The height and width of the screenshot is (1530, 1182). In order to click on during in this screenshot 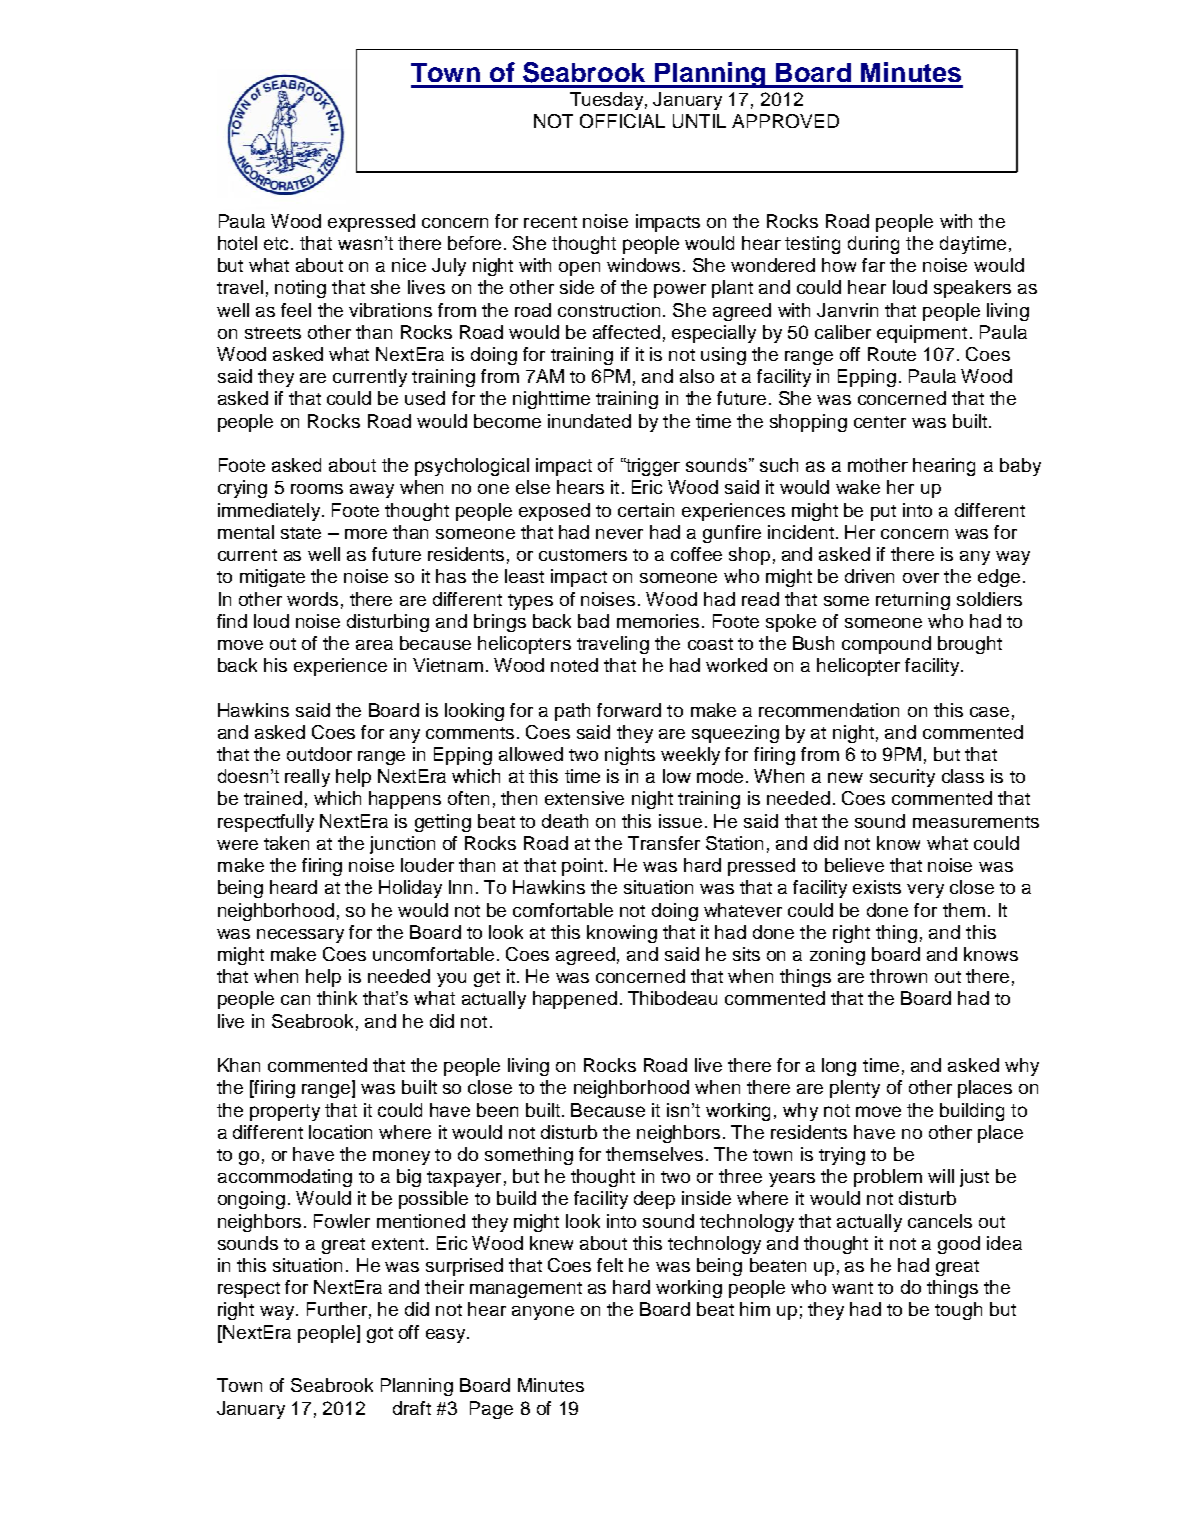, I will do `click(873, 245)`.
